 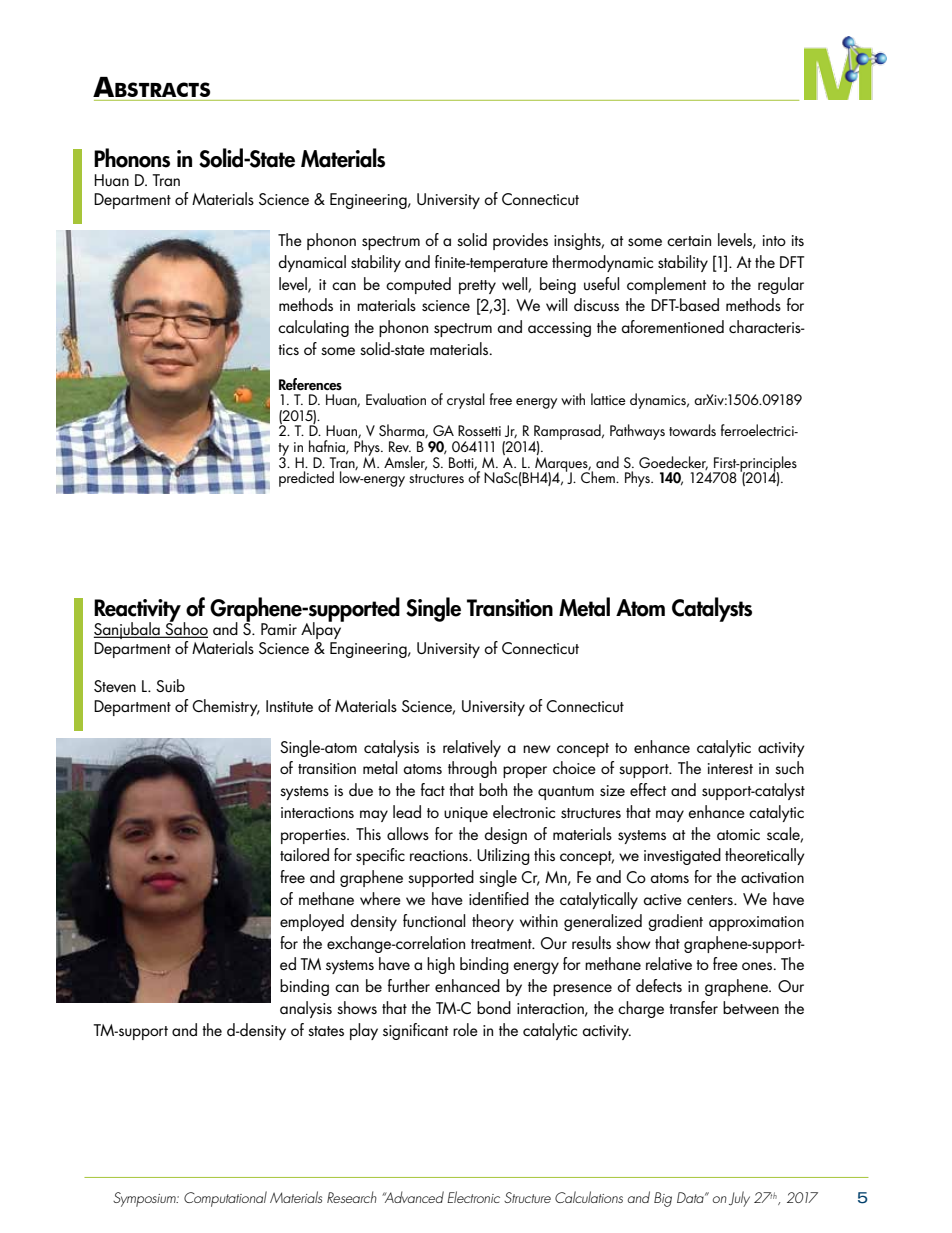 What do you see at coordinates (225, 1199) in the document?
I see `Computational` at bounding box center [225, 1199].
